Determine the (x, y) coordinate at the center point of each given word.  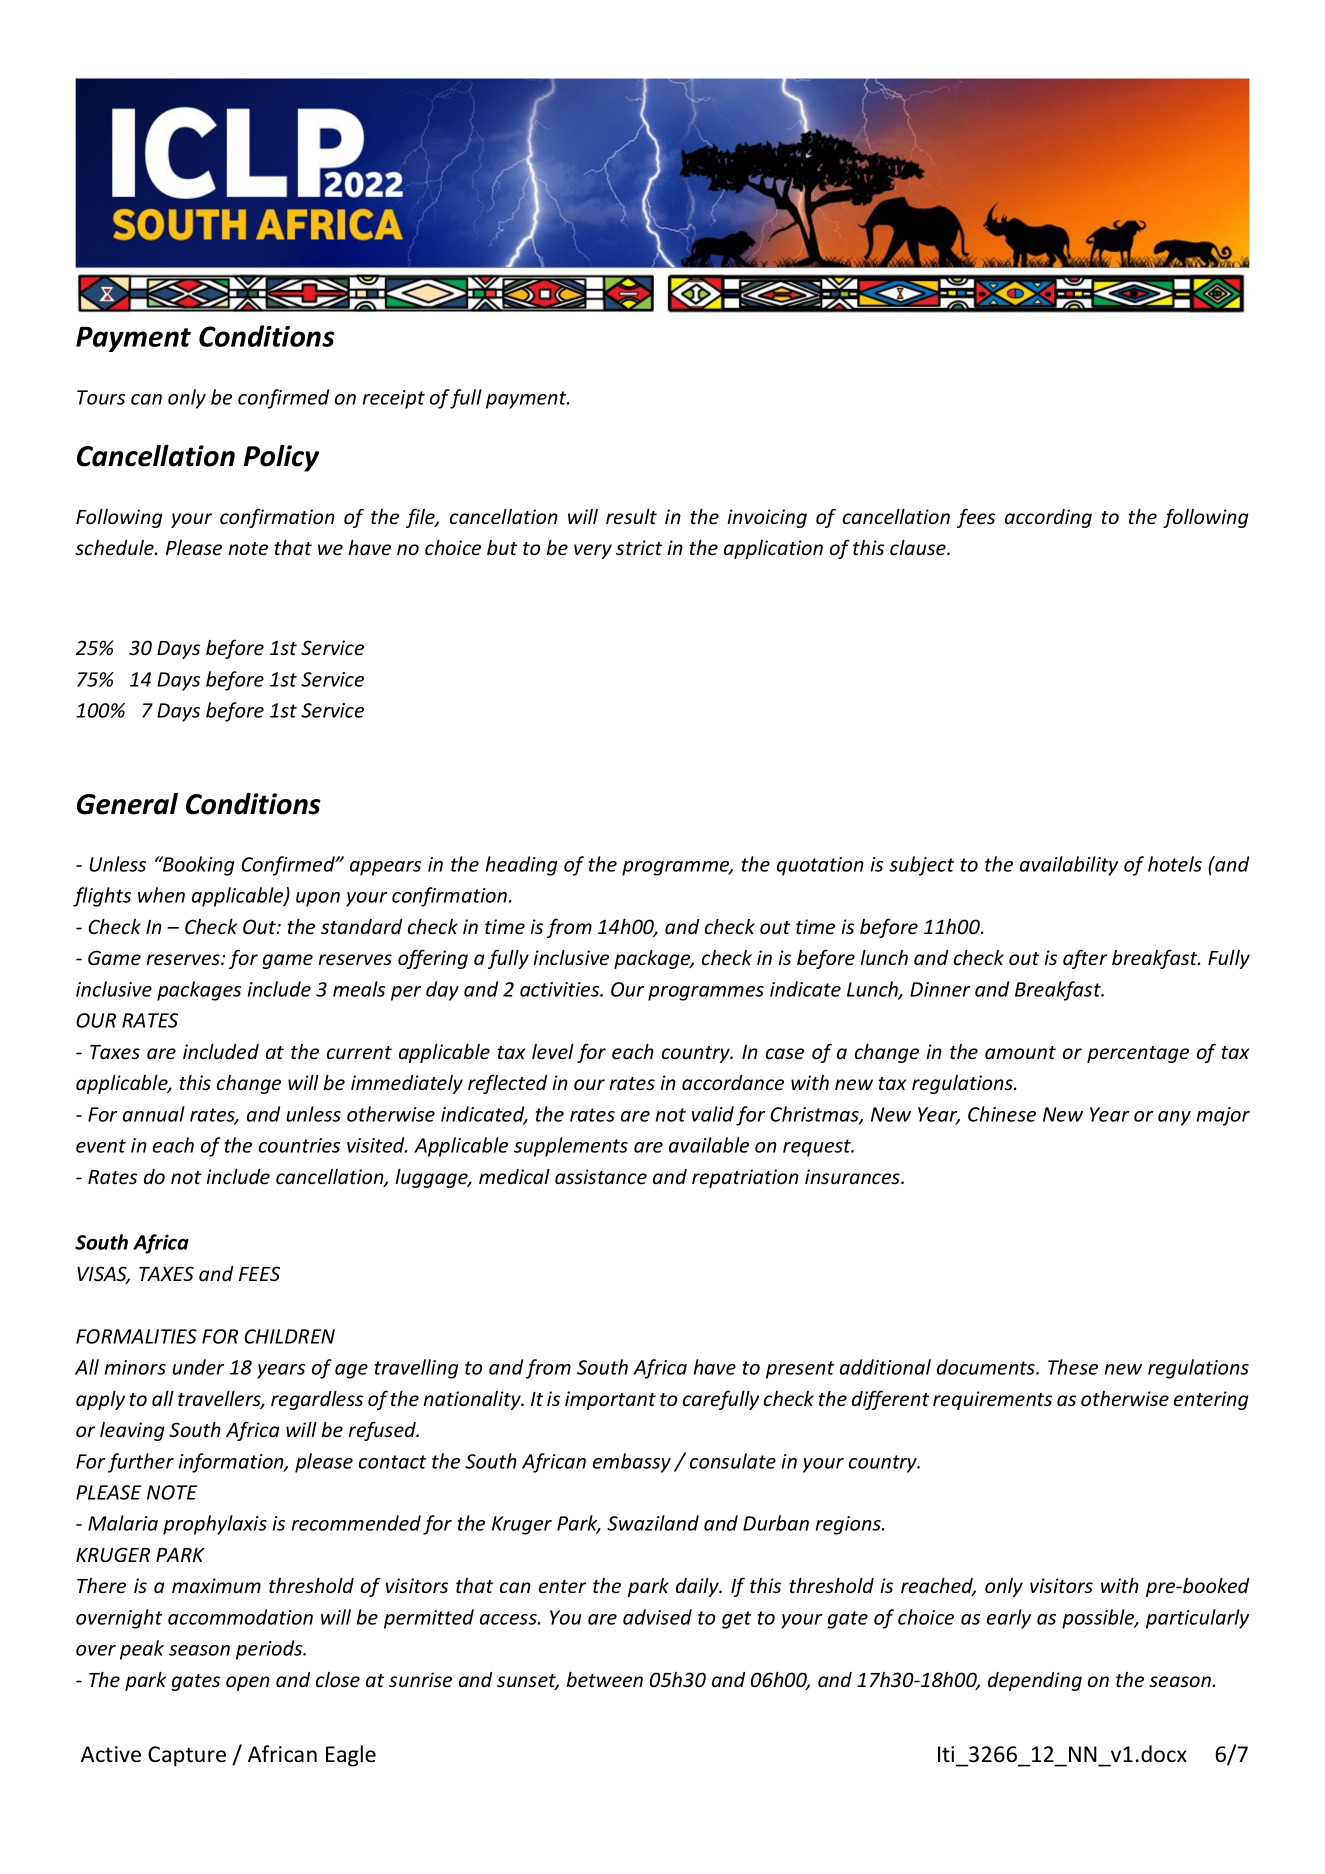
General (127, 804)
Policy (281, 458)
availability (1069, 866)
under (198, 1367)
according (1048, 518)
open (248, 1683)
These (1073, 1367)
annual (154, 1114)
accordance (733, 1083)
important (610, 1400)
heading (522, 866)
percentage (1138, 1054)
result (631, 517)
